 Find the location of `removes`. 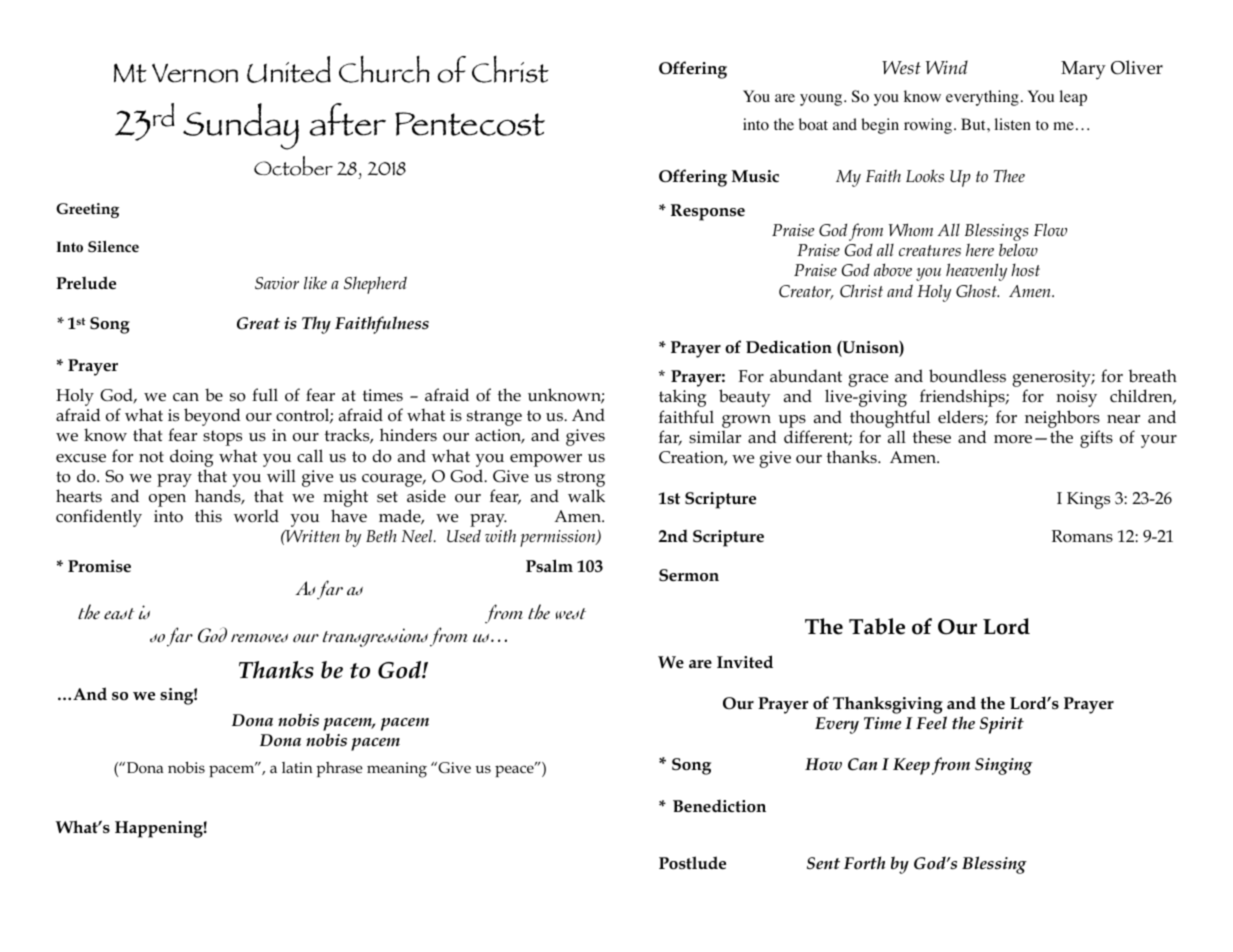

removes is located at coordinates (259, 638).
